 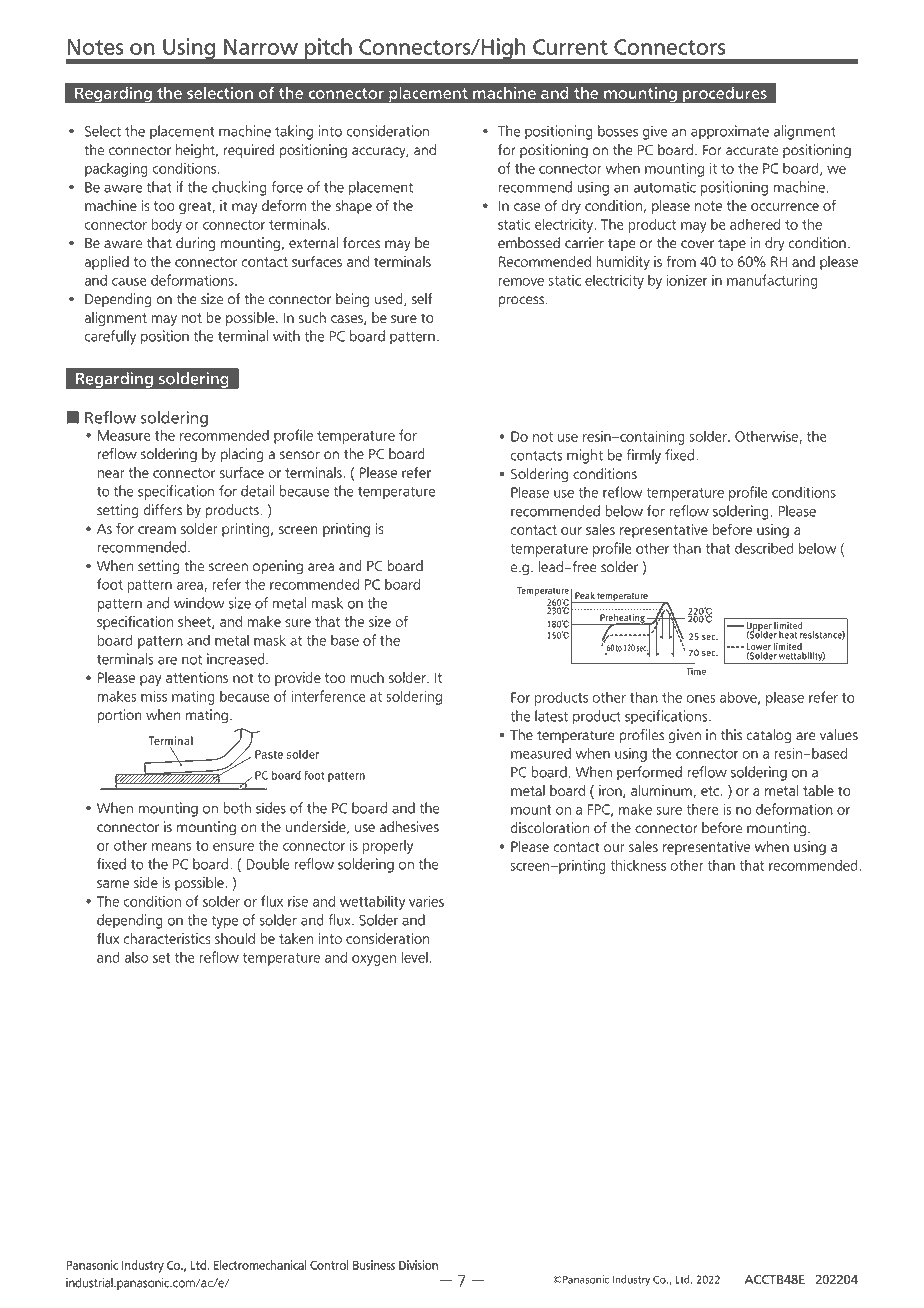 What do you see at coordinates (730, 132) in the document?
I see `approximate` at bounding box center [730, 132].
